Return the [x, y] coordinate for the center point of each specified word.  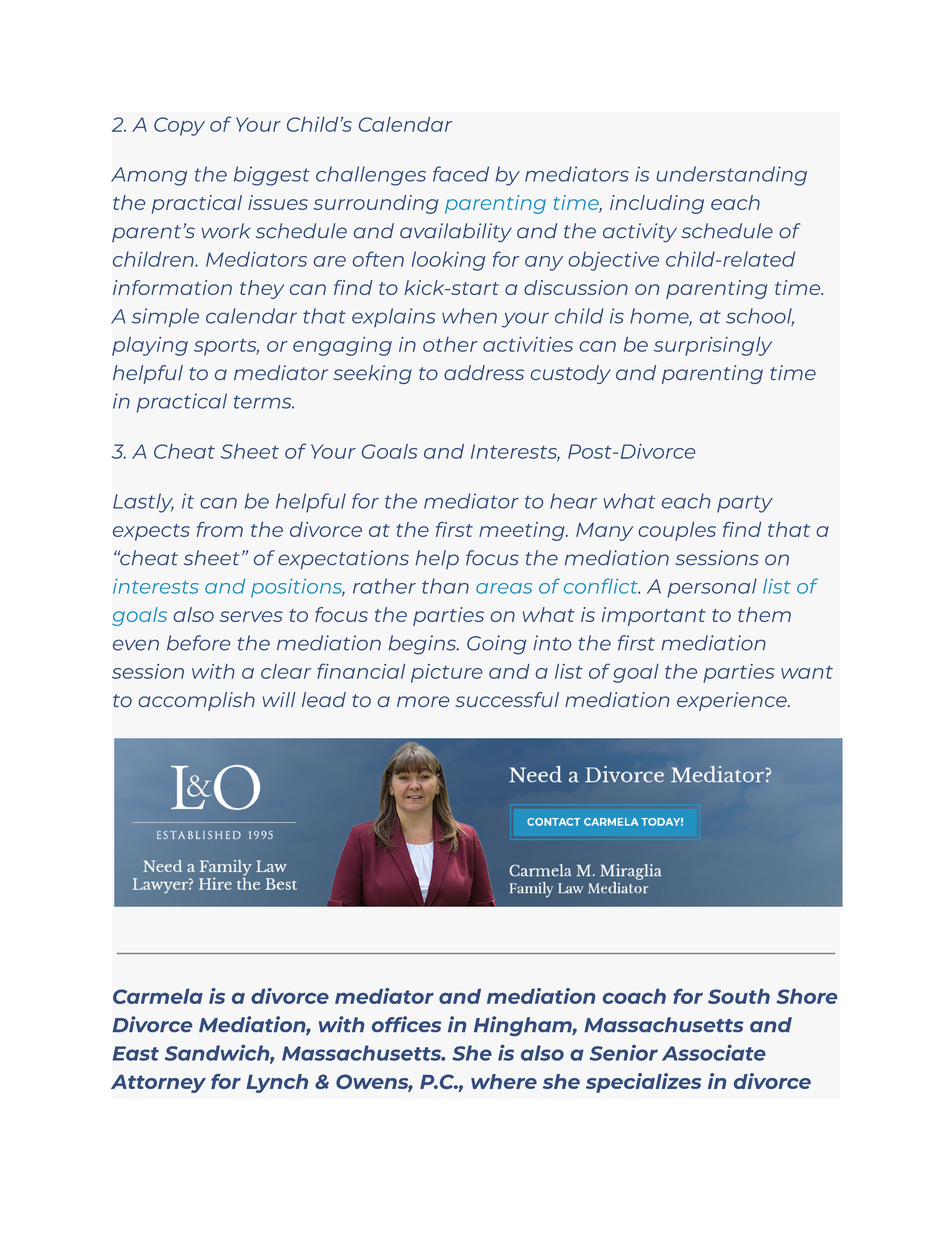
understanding [732, 176]
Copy [179, 126]
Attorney [158, 1084]
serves [251, 616]
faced [461, 174]
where [504, 1081]
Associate [714, 1053]
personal [712, 588]
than [445, 586]
